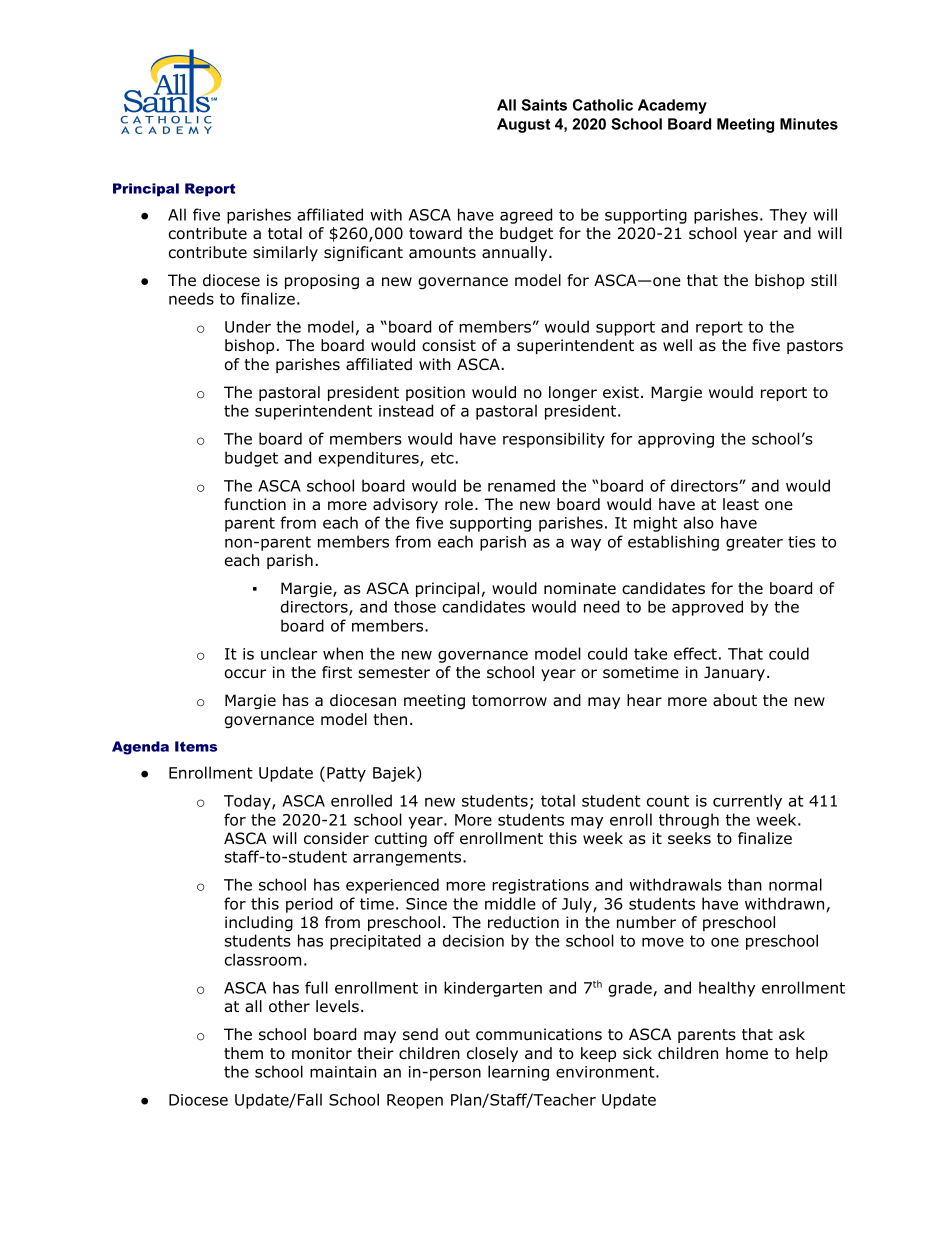 This screenshot has width=952, height=1233. Describe the element at coordinates (747, 1053) in the screenshot. I see `home` at that location.
